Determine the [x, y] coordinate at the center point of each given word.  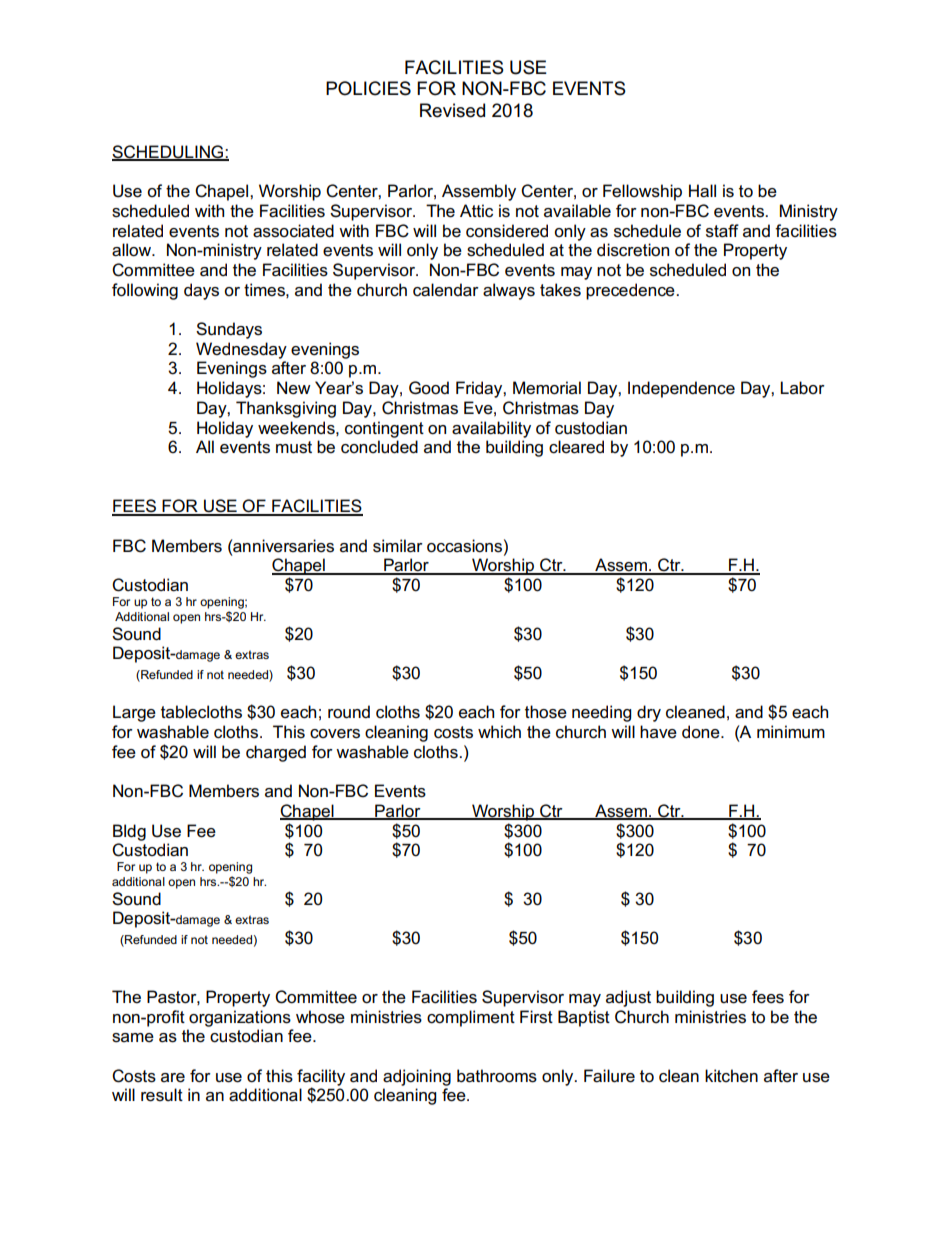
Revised [452, 110]
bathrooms [497, 1076]
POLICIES [368, 88]
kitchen [731, 1076]
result [162, 1095]
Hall [702, 191]
